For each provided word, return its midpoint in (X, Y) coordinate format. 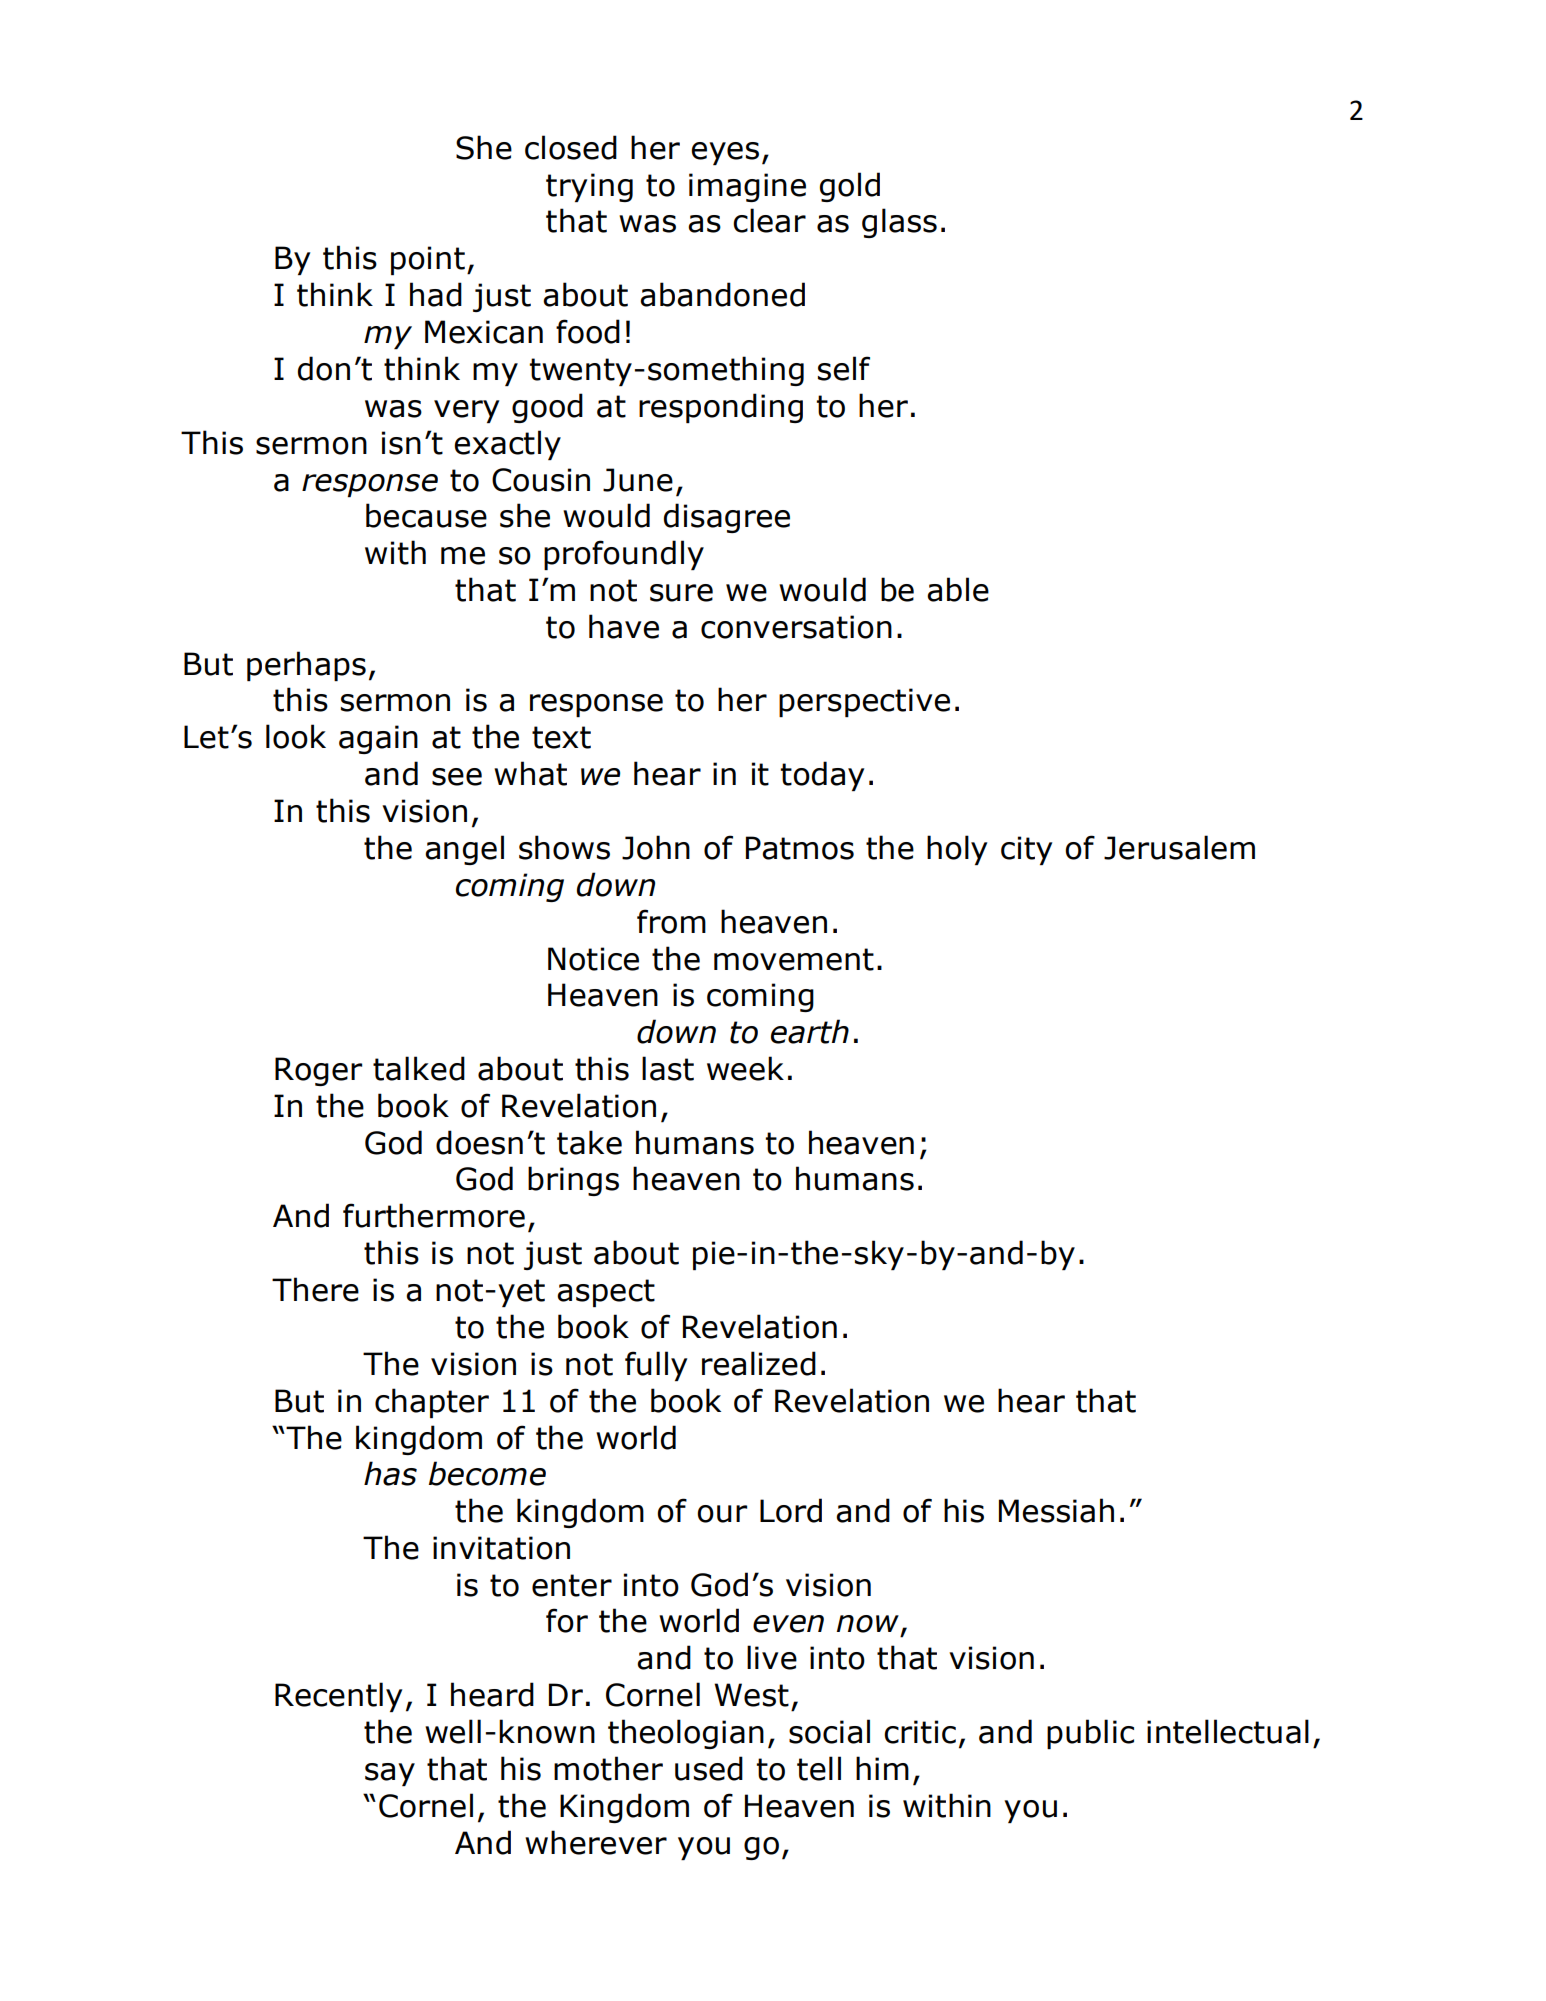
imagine (747, 187)
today (822, 776)
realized (759, 1363)
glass (899, 223)
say (390, 1774)
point (428, 260)
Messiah (1056, 1510)
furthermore (434, 1215)
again (378, 739)
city (1026, 850)
